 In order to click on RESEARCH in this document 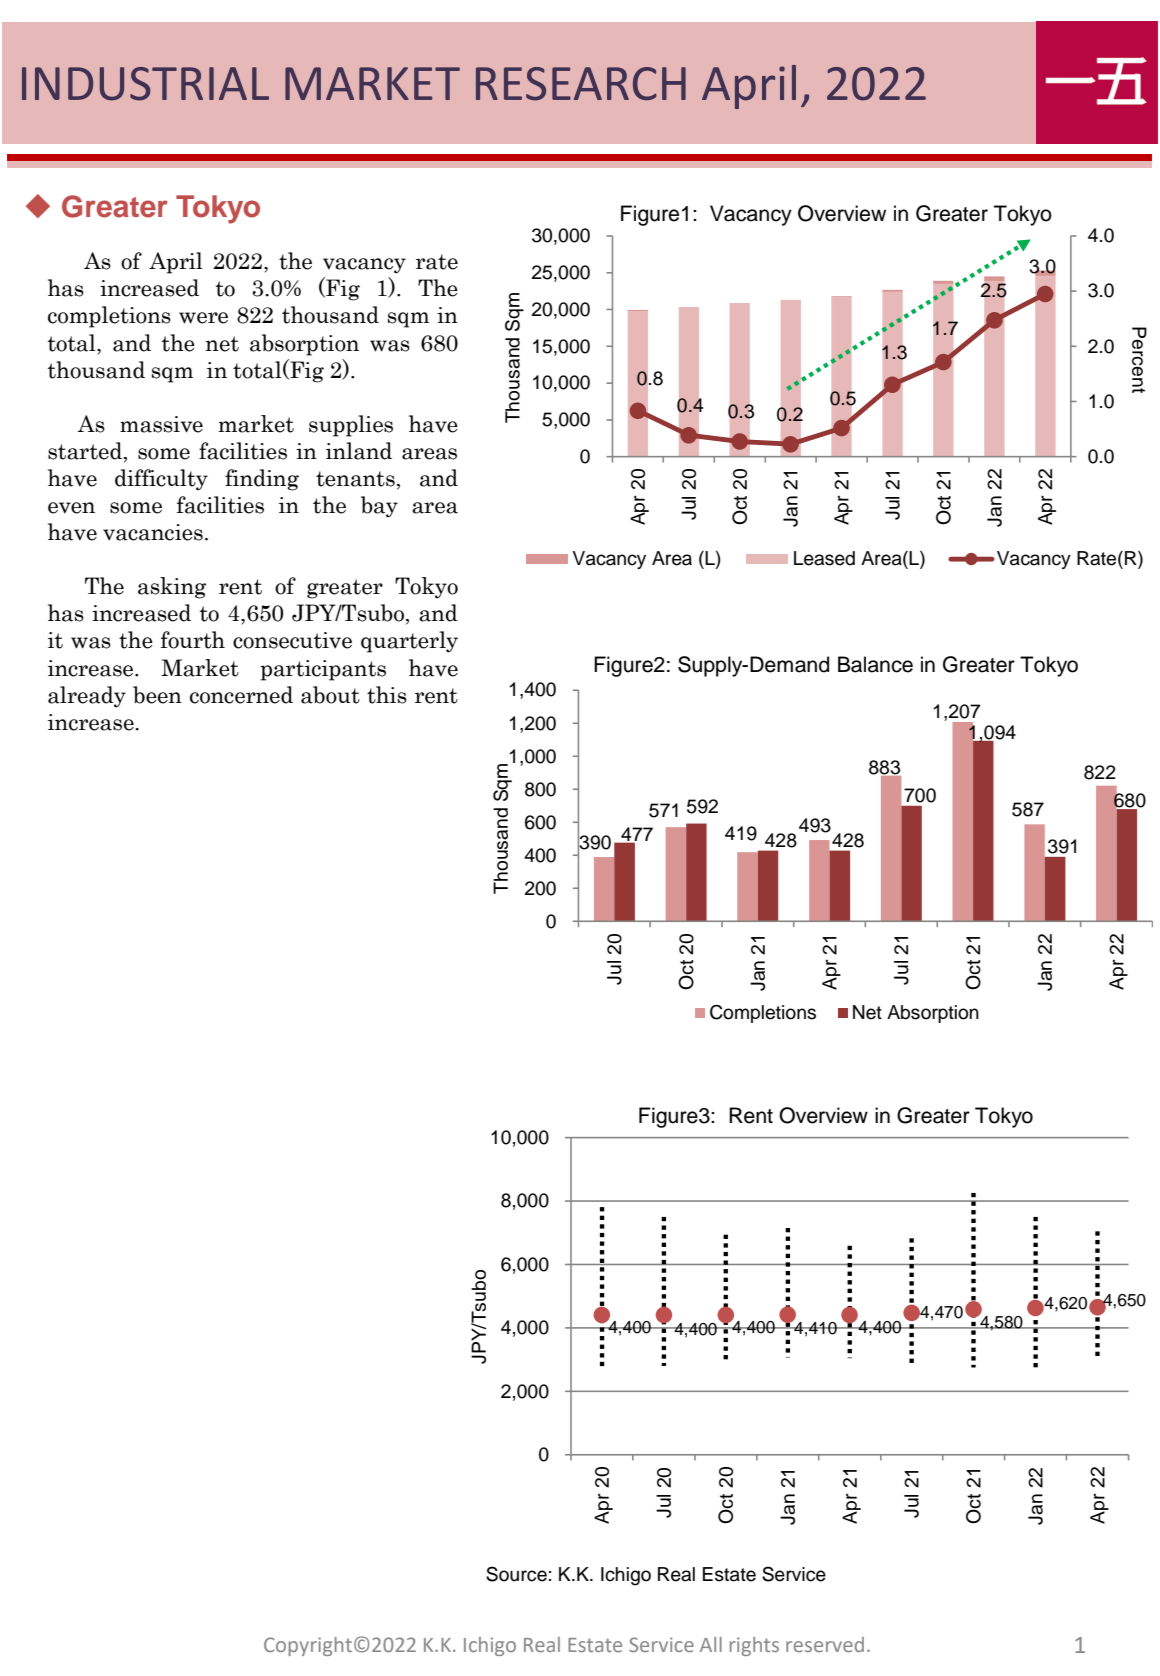, I will do `click(581, 84)`.
